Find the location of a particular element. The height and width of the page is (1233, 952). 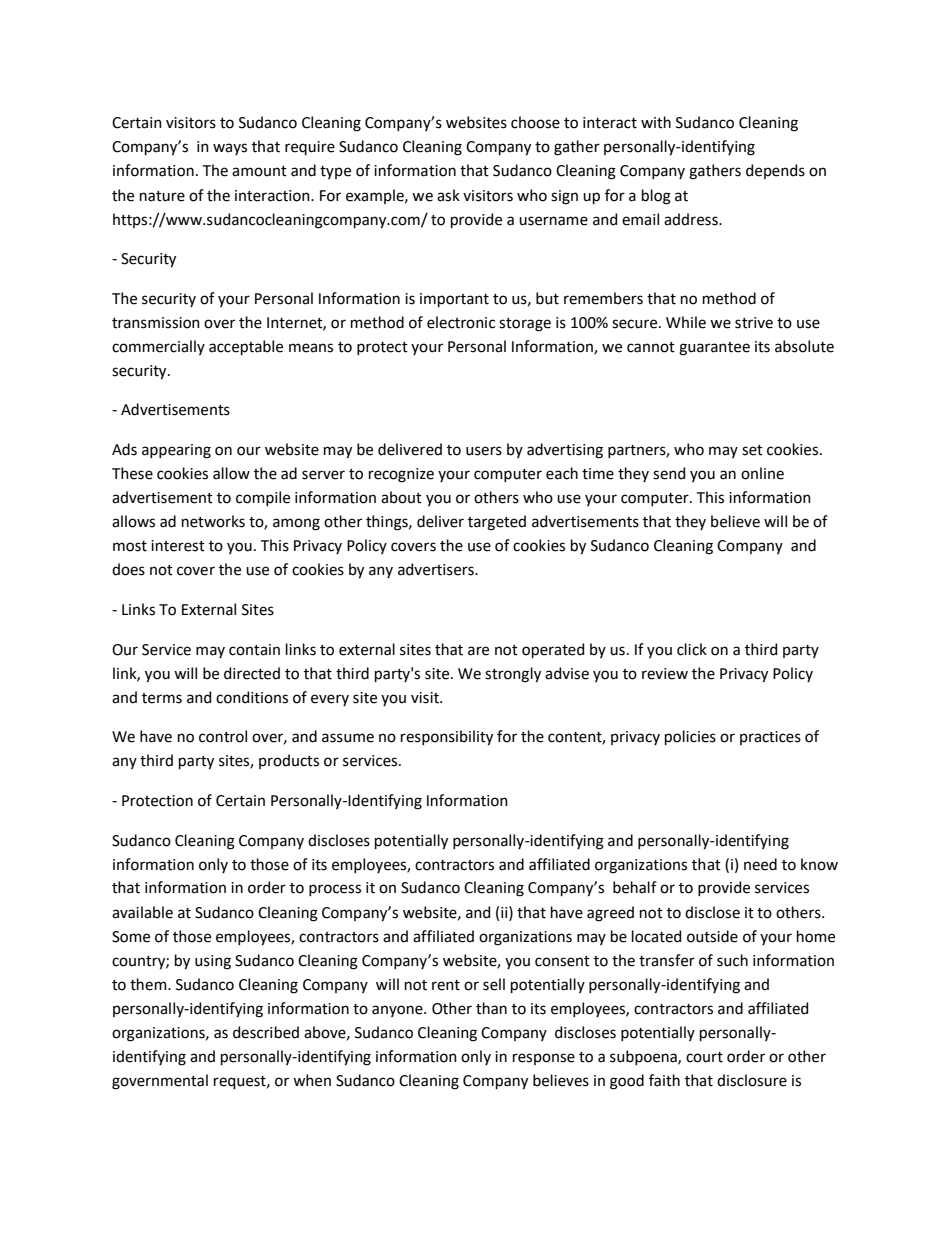

depends is located at coordinates (775, 171).
